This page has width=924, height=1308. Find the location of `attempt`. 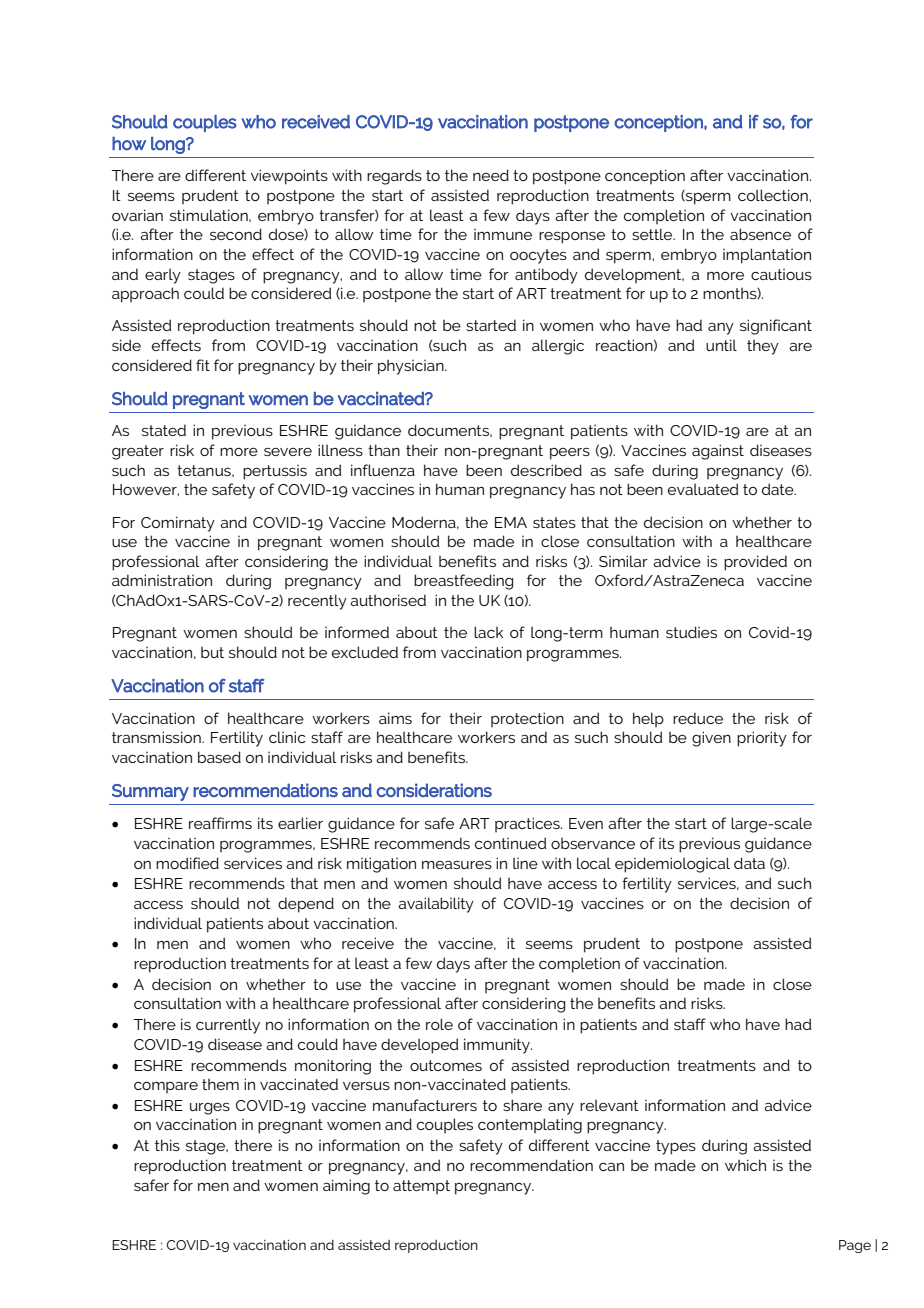

attempt is located at coordinates (421, 1187).
